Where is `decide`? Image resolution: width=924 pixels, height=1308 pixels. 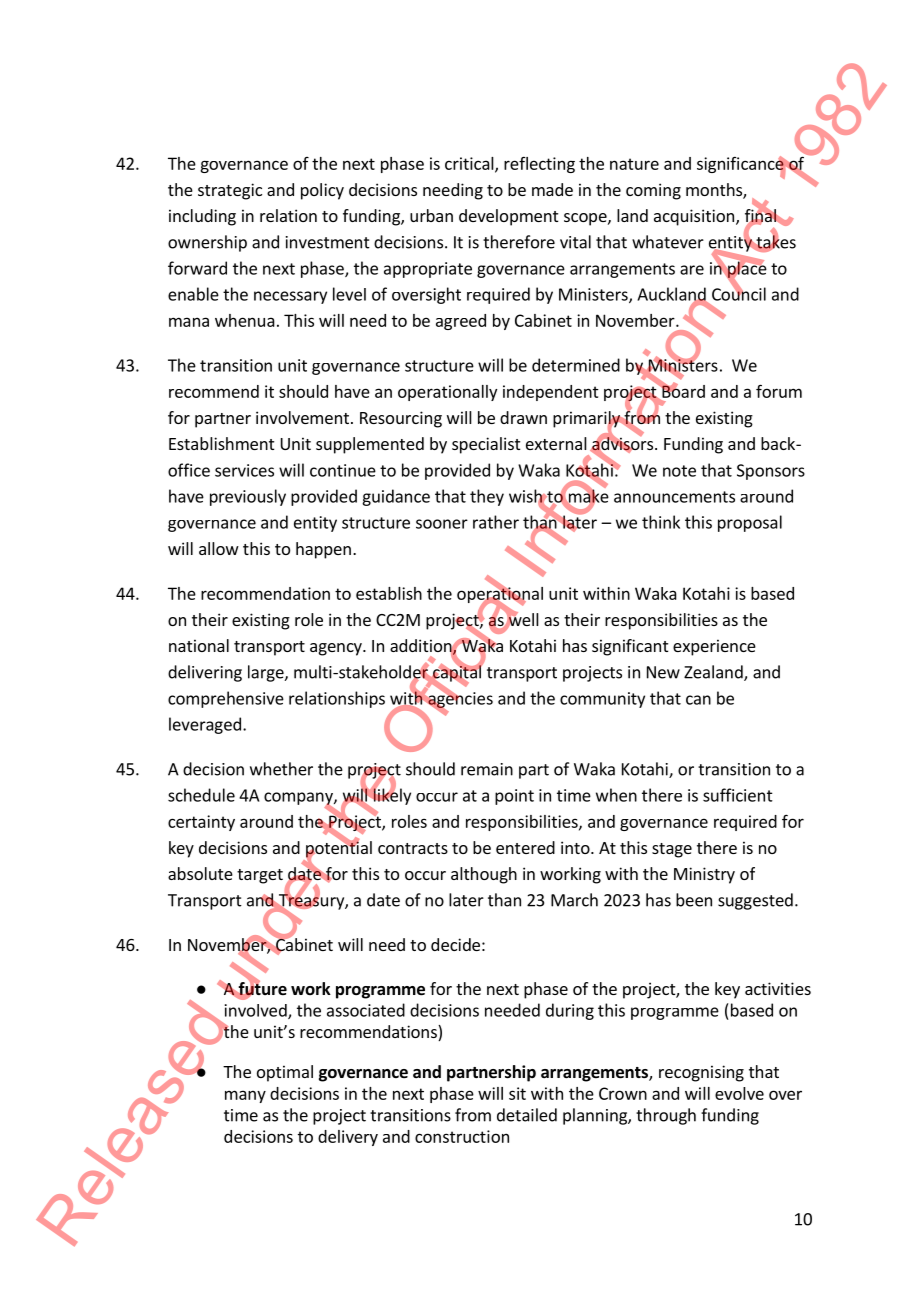
decide is located at coordinates (455, 944).
